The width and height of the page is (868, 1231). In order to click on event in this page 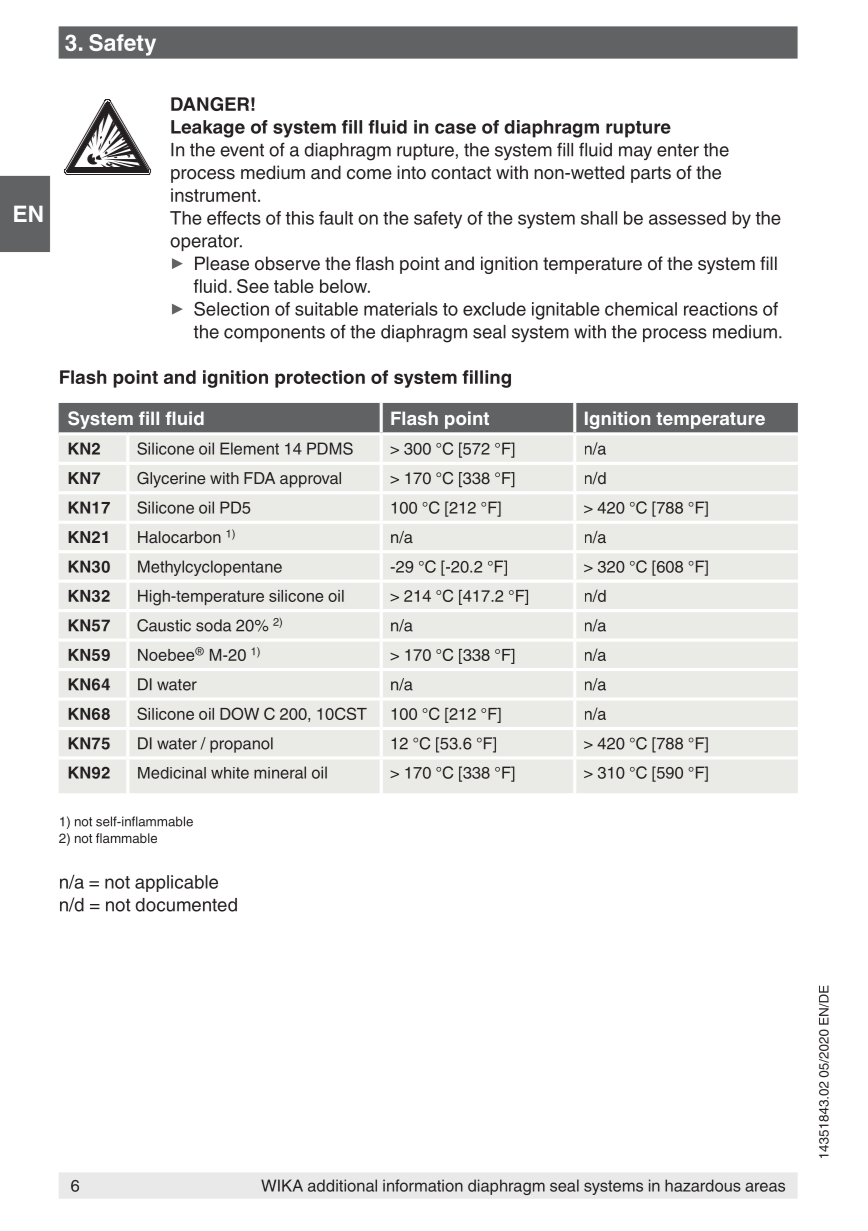, I will do `click(242, 150)`.
